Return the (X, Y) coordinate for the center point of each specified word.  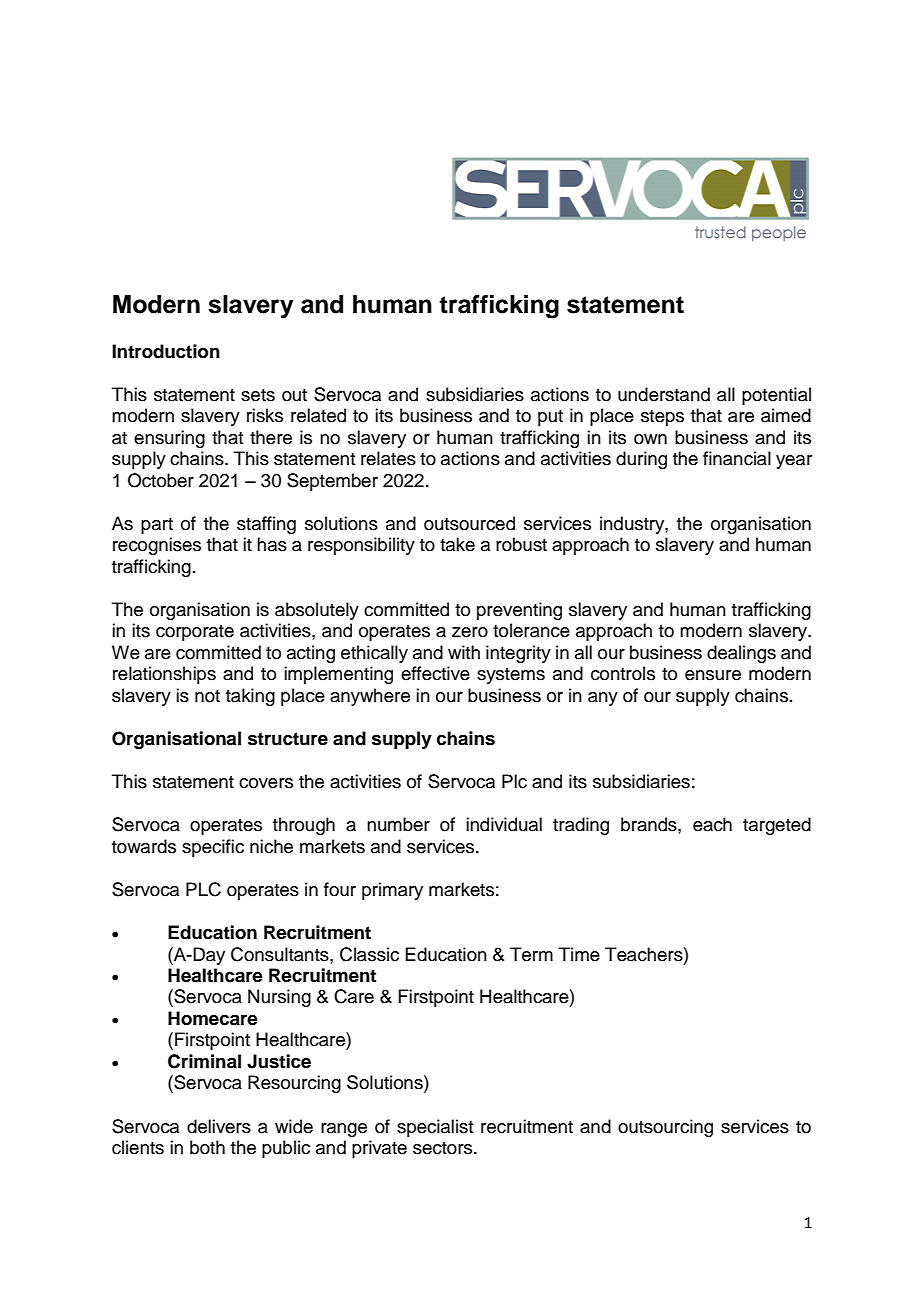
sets (258, 395)
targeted (777, 826)
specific (213, 848)
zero (470, 632)
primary (392, 891)
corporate (195, 633)
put (550, 418)
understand (664, 394)
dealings (741, 654)
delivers (219, 1126)
